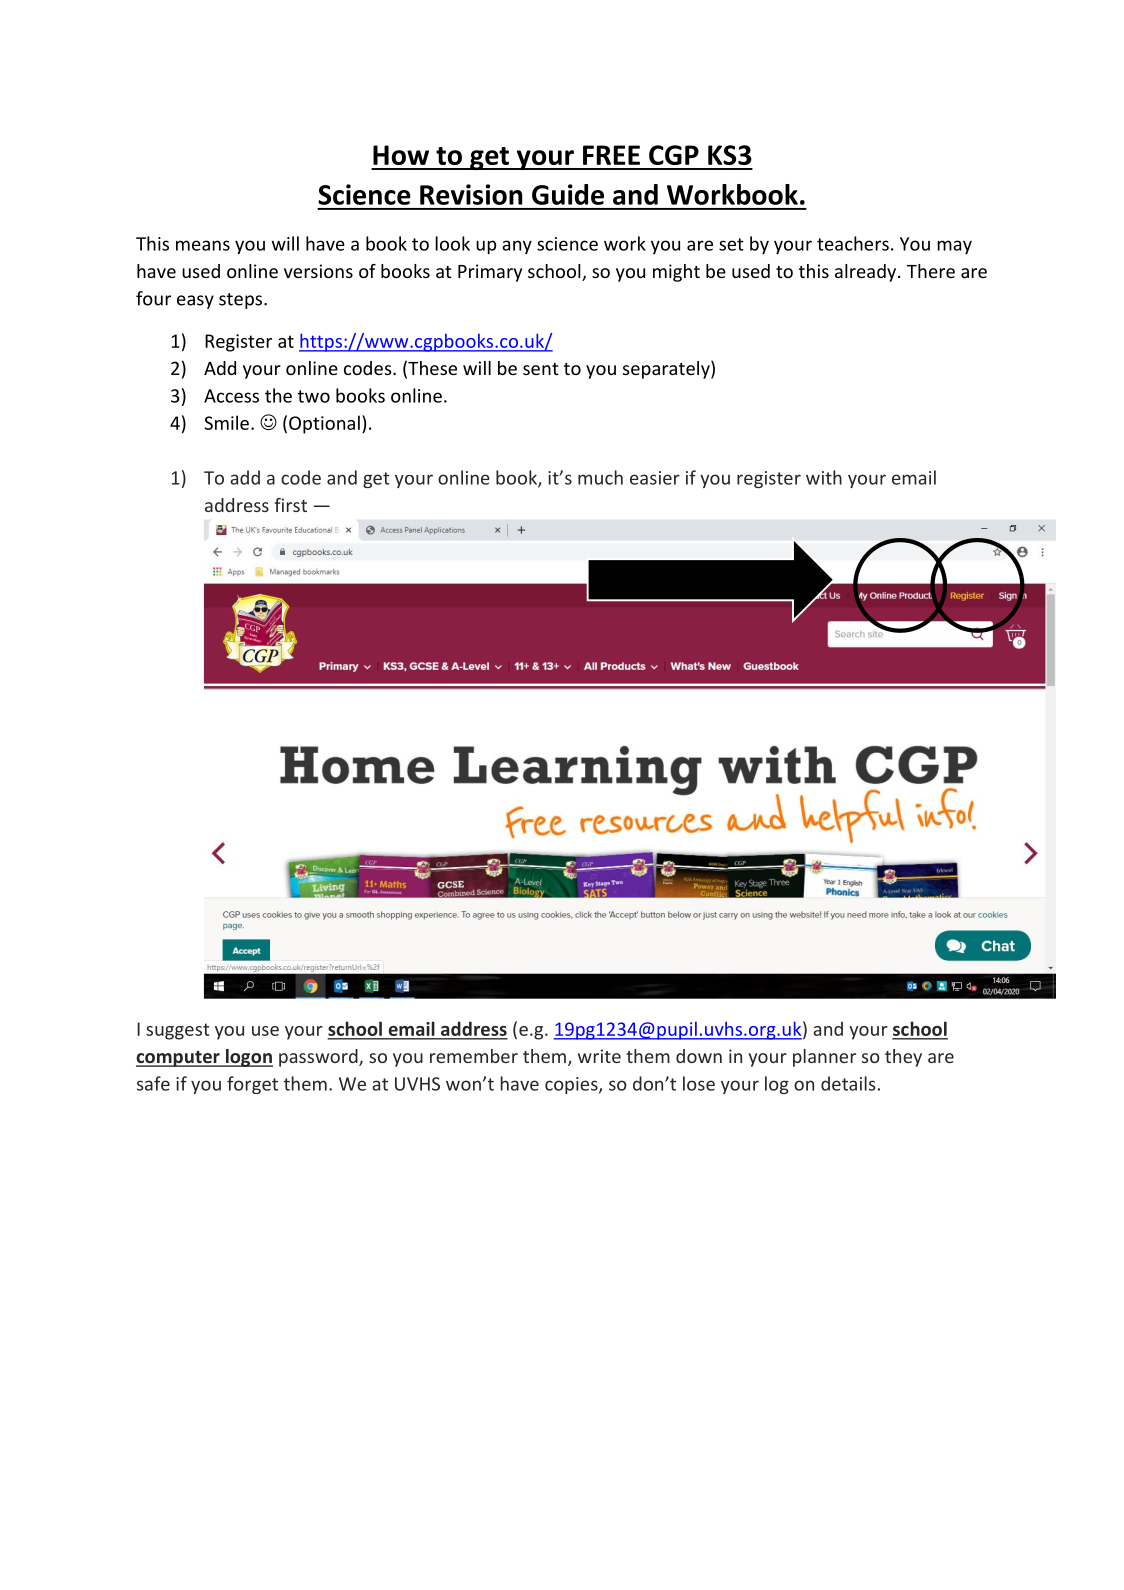 The height and width of the page is (1590, 1124). Describe the element at coordinates (655, 478) in the page. I see `easier` at that location.
